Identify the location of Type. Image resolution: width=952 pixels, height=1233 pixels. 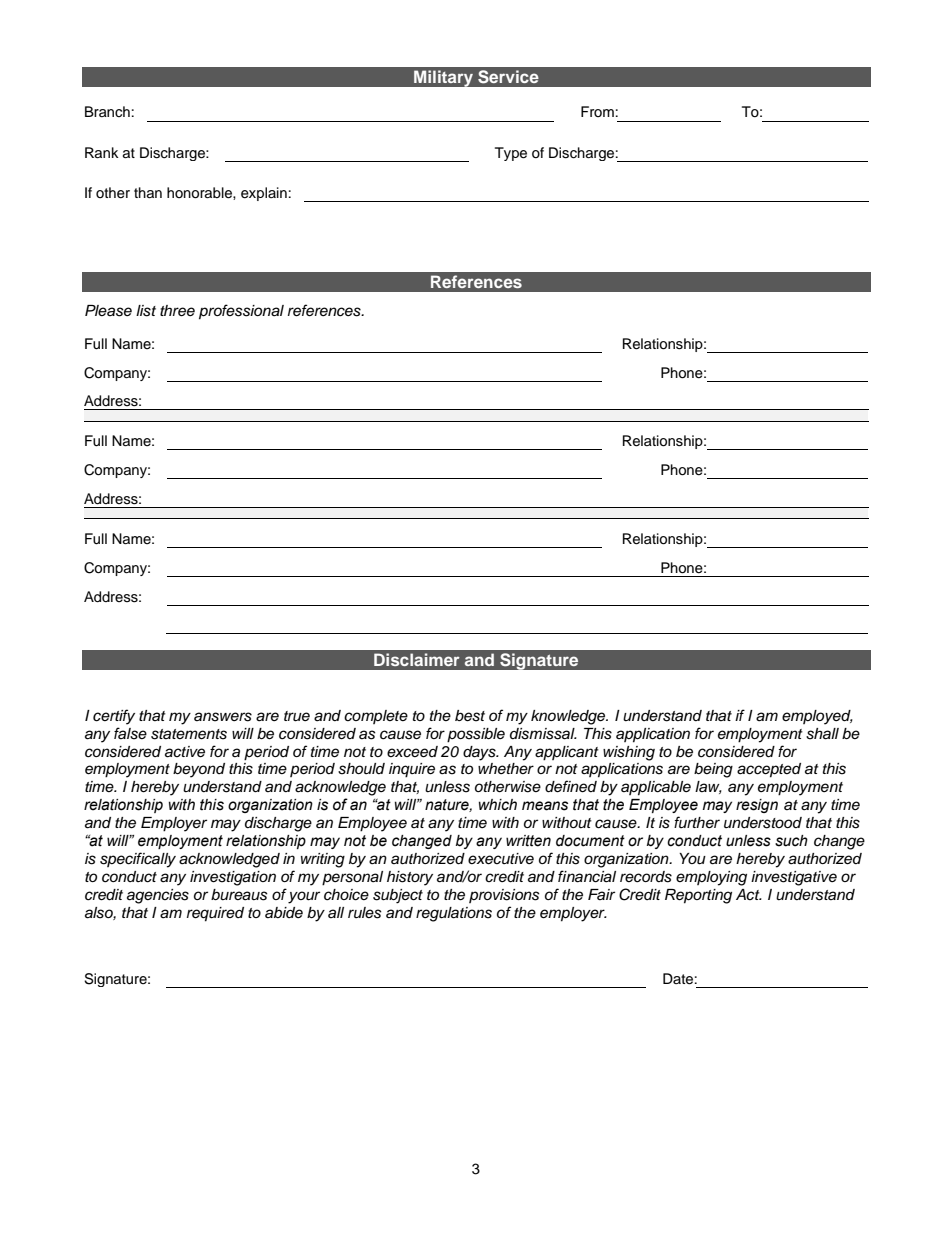
(511, 154).
